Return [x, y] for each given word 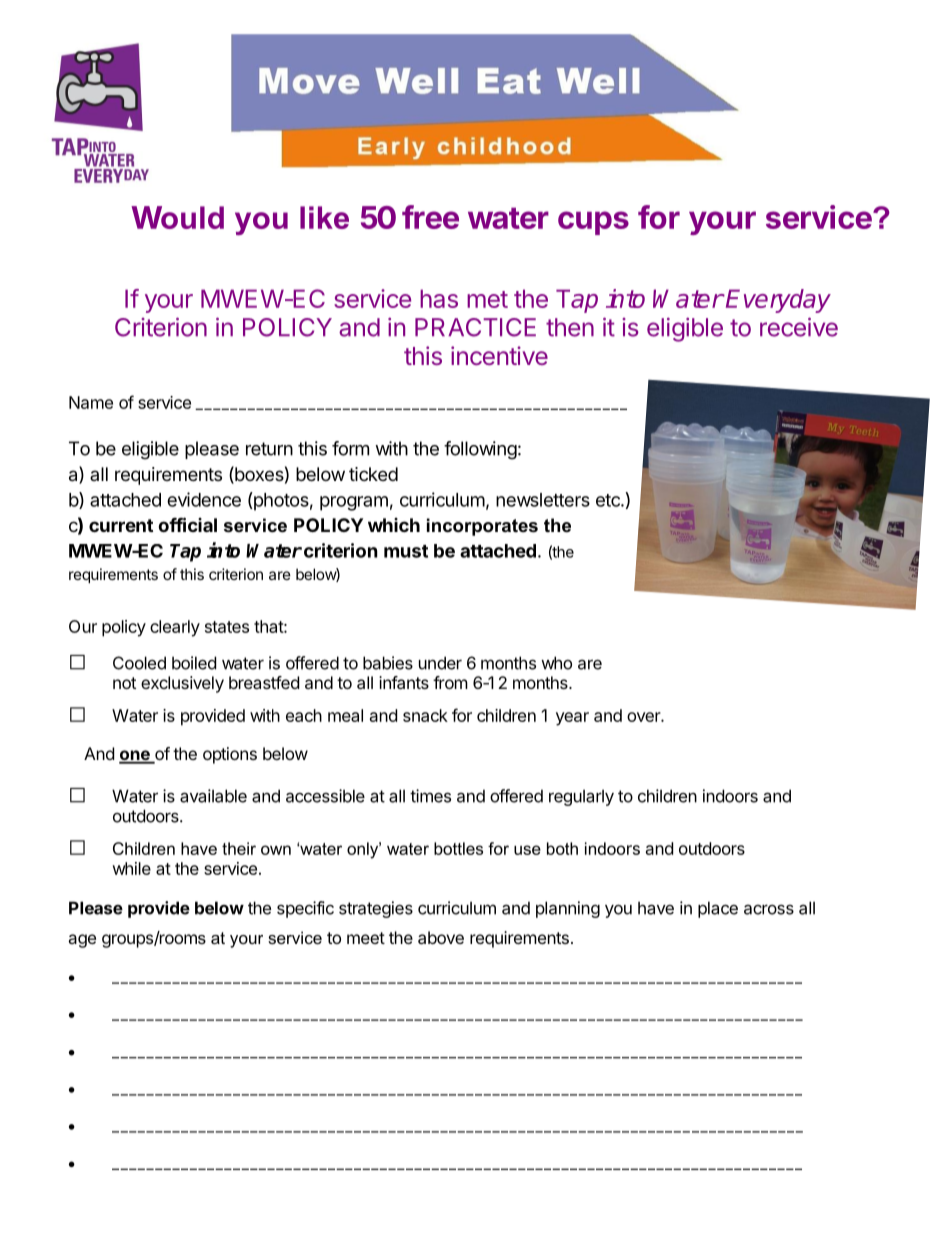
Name [91, 402]
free [430, 217]
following [480, 450]
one [135, 756]
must [406, 551]
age [82, 941]
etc [609, 500]
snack [425, 715]
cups [593, 223]
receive [799, 327]
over [644, 717]
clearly [175, 628]
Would [177, 217]
